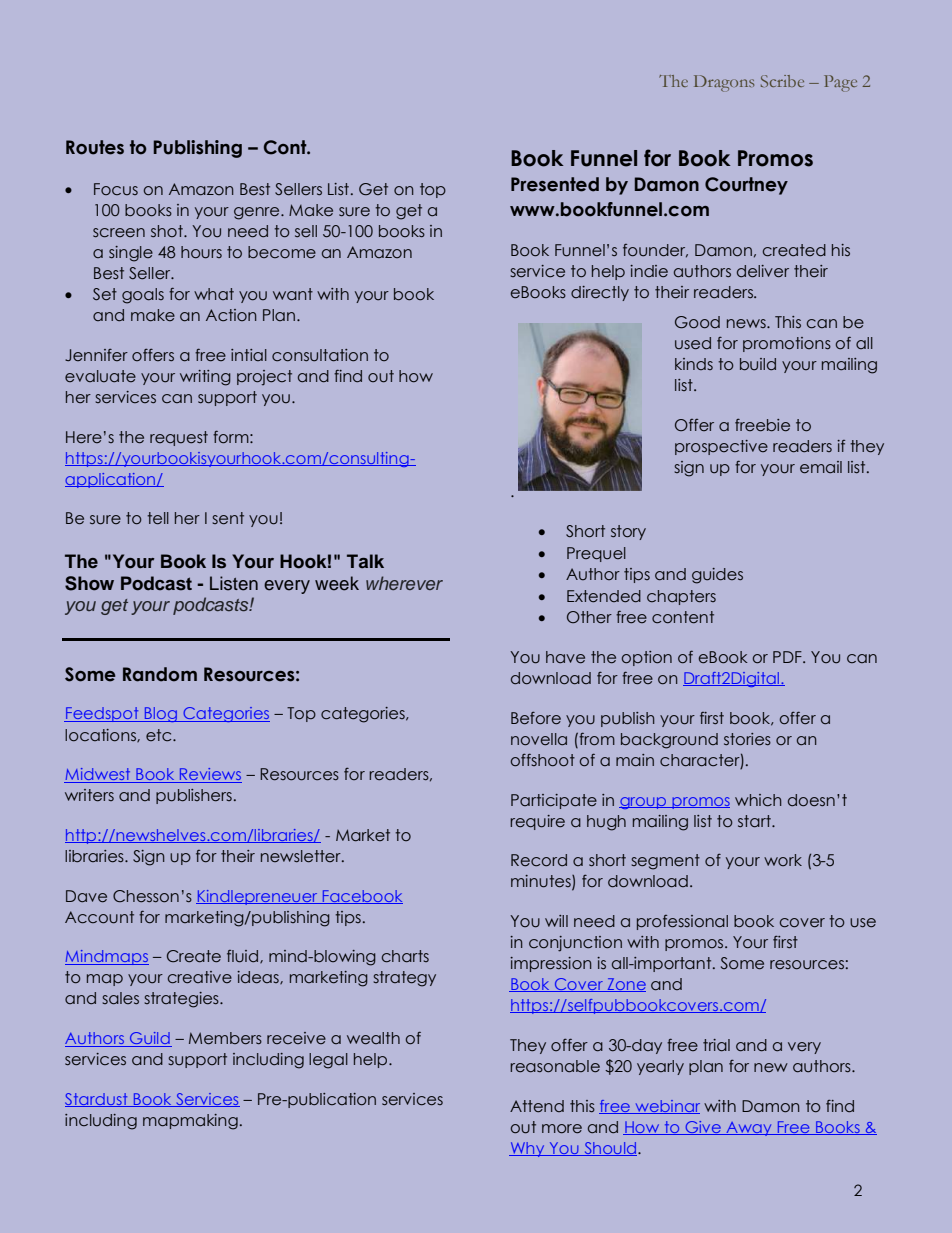 The width and height of the screenshot is (952, 1233). Describe the element at coordinates (749, 1129) in the screenshot. I see `Away` at that location.
